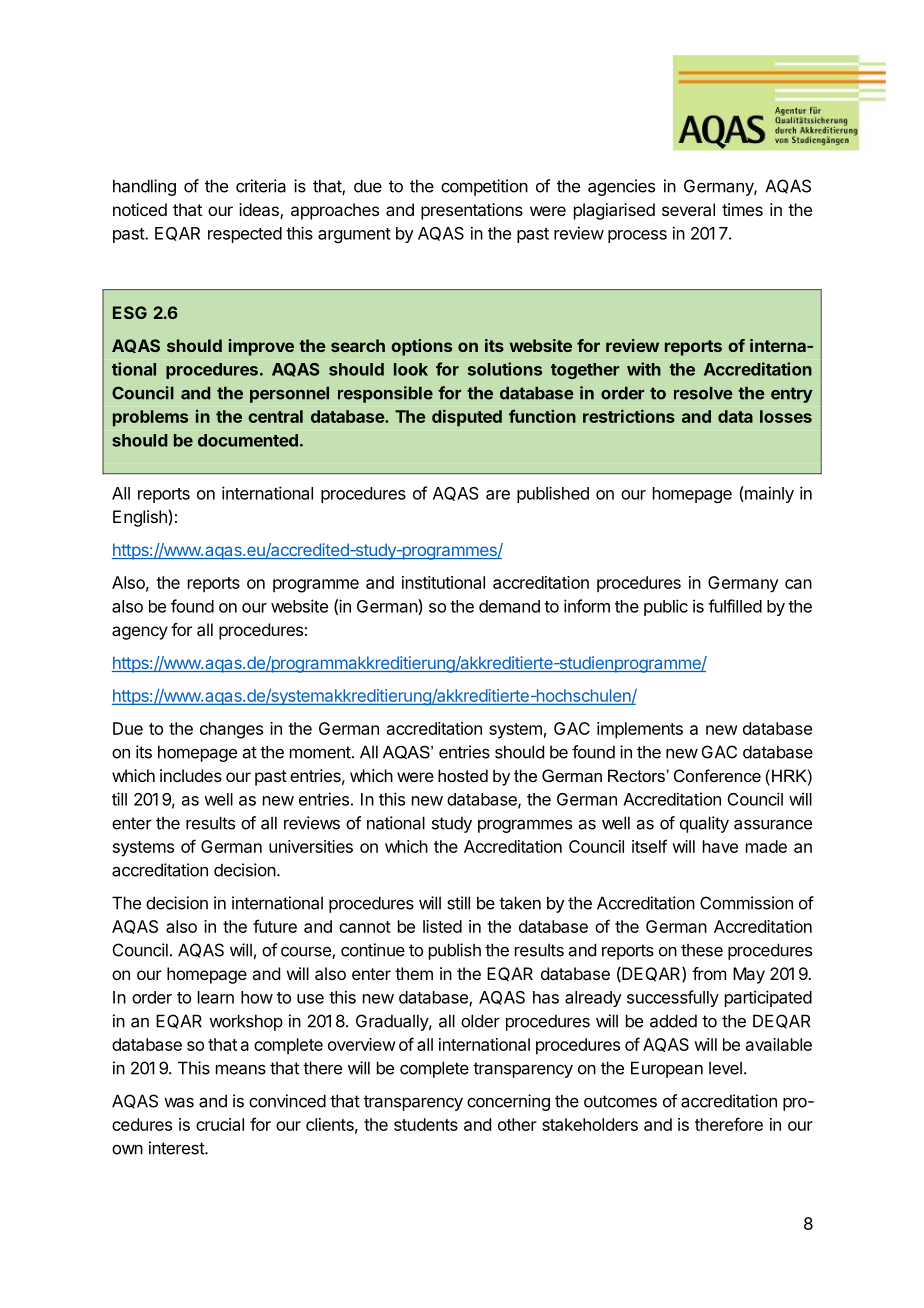  I want to click on level, so click(725, 1068).
